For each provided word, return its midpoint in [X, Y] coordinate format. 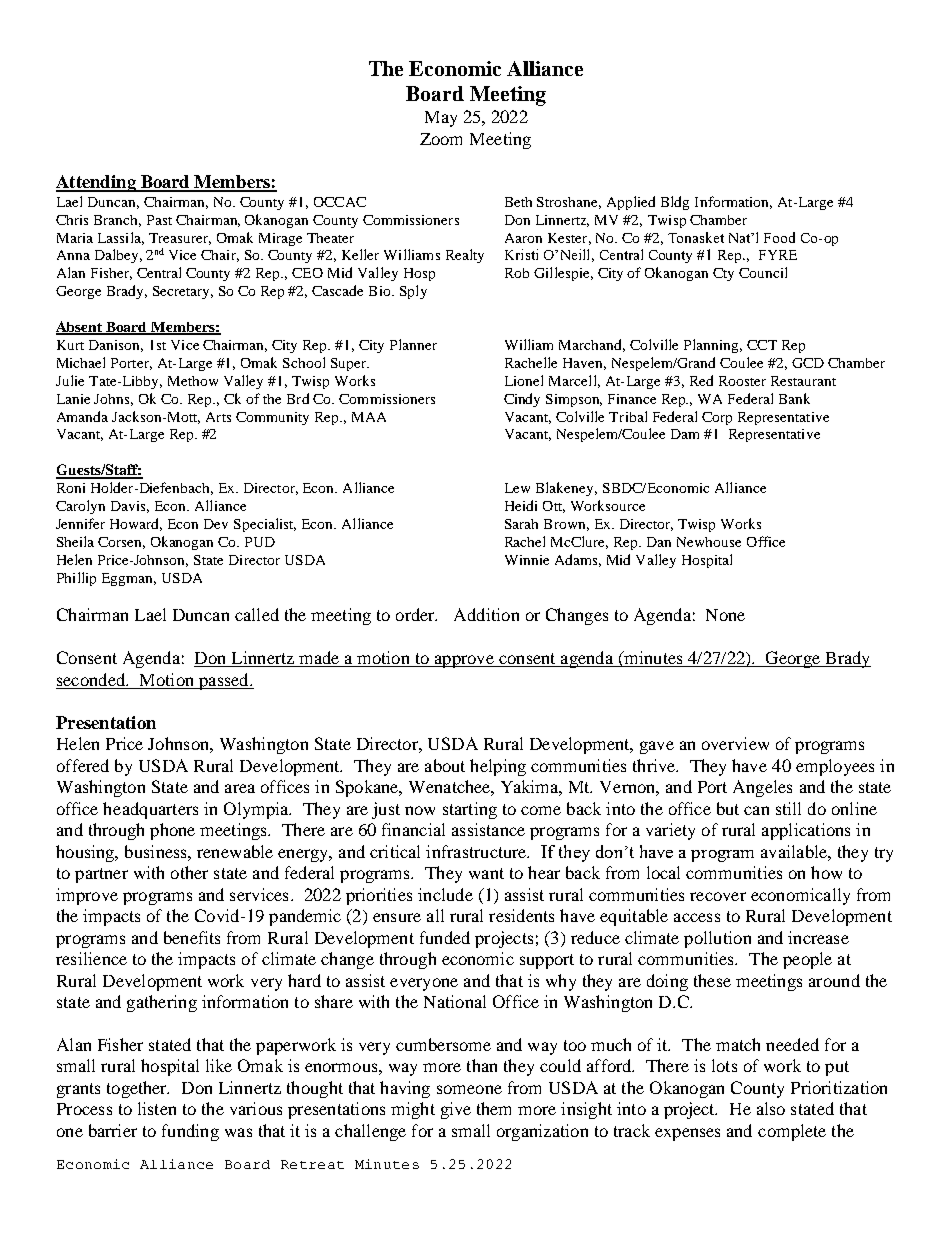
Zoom [441, 139]
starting [470, 810]
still [788, 808]
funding [190, 1132]
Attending [97, 183]
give [456, 1110]
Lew [517, 488]
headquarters [150, 810]
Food [779, 237]
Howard [136, 524]
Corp [717, 418]
